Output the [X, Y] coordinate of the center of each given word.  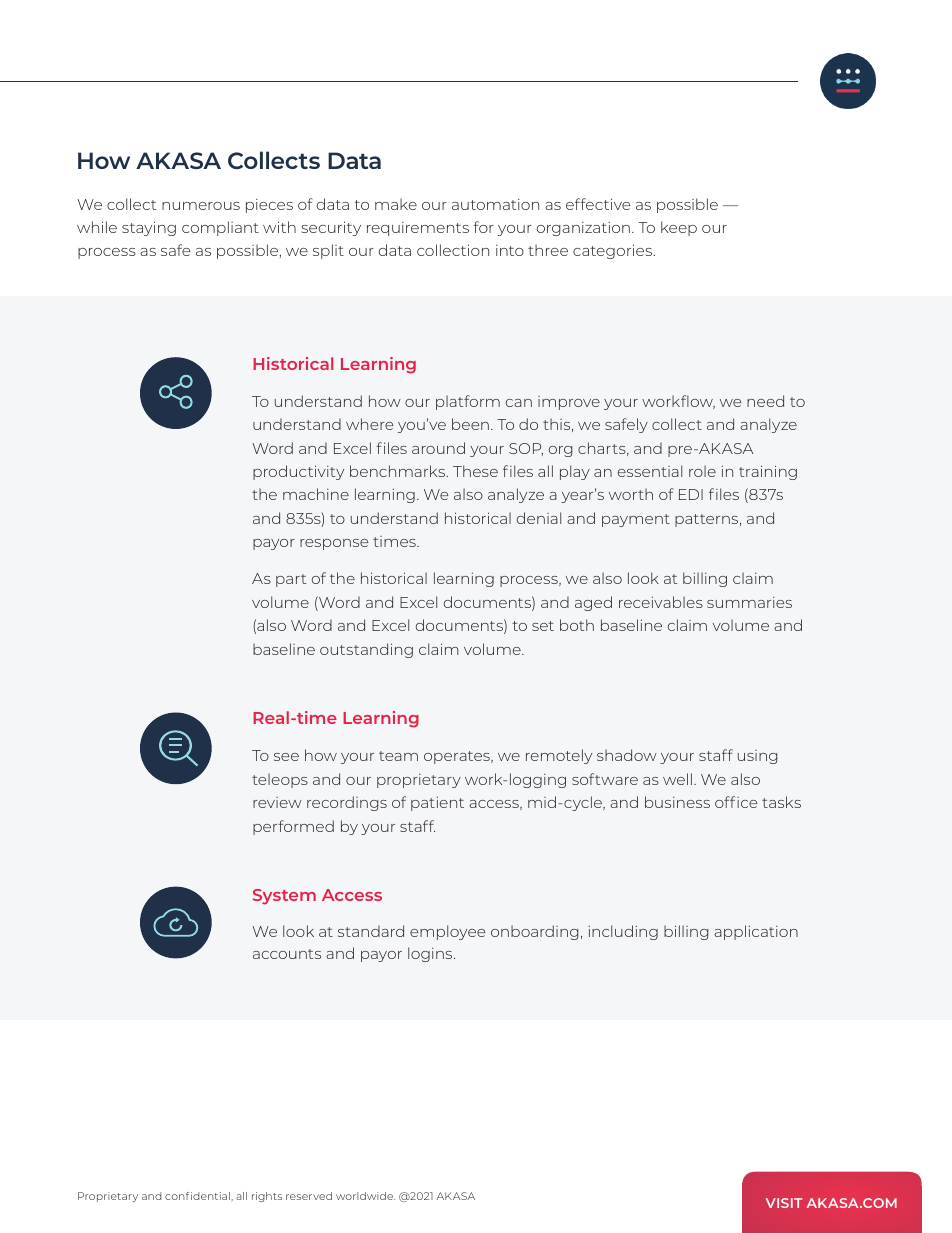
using [757, 757]
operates [458, 757]
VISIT [784, 1203]
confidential [198, 1196]
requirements [418, 229]
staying [149, 228]
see [286, 757]
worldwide [365, 1196]
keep [679, 228]
